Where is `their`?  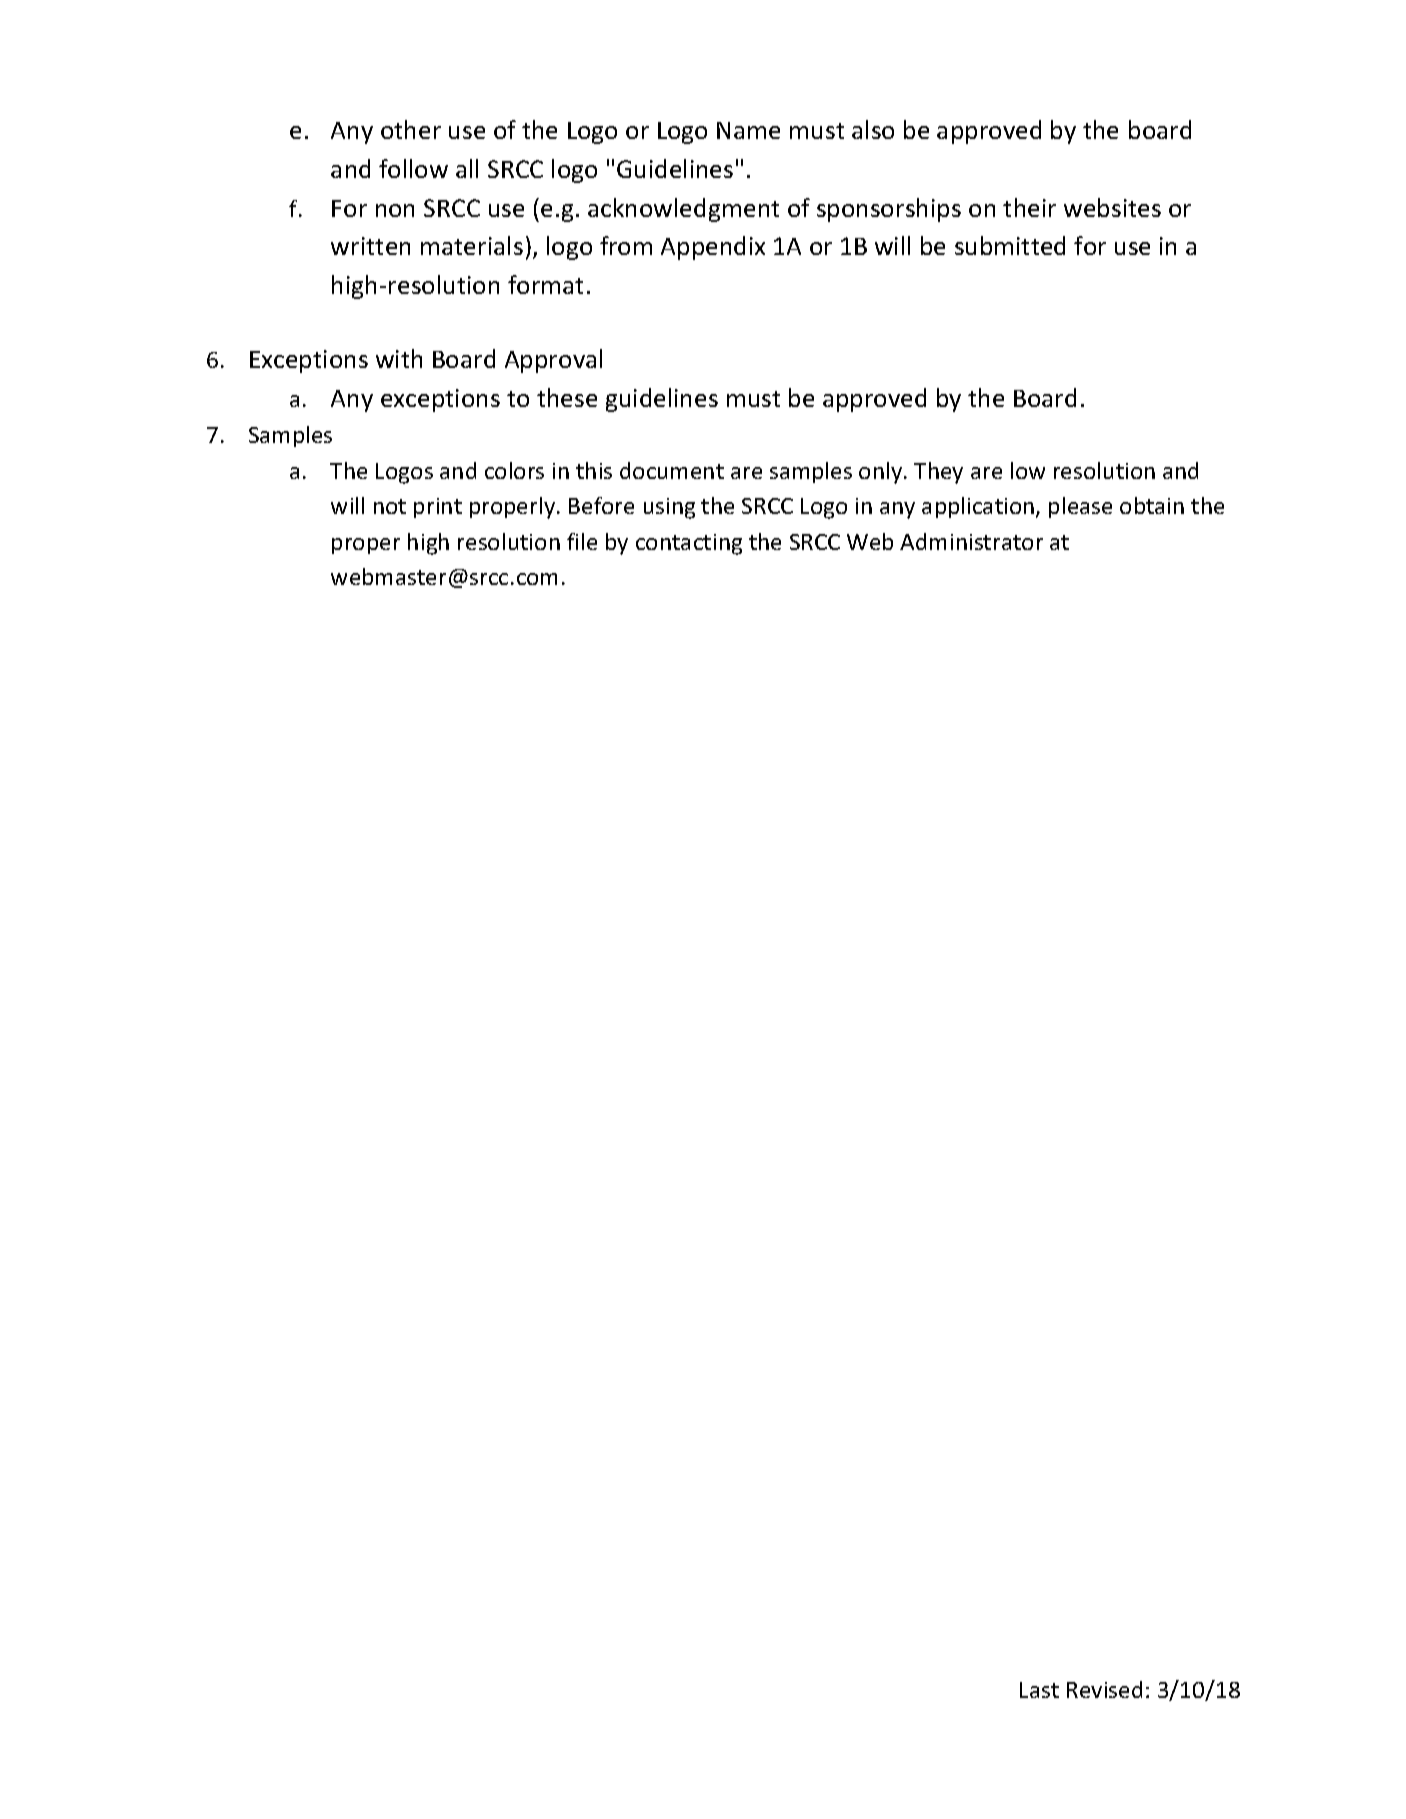 their is located at coordinates (1029, 207).
